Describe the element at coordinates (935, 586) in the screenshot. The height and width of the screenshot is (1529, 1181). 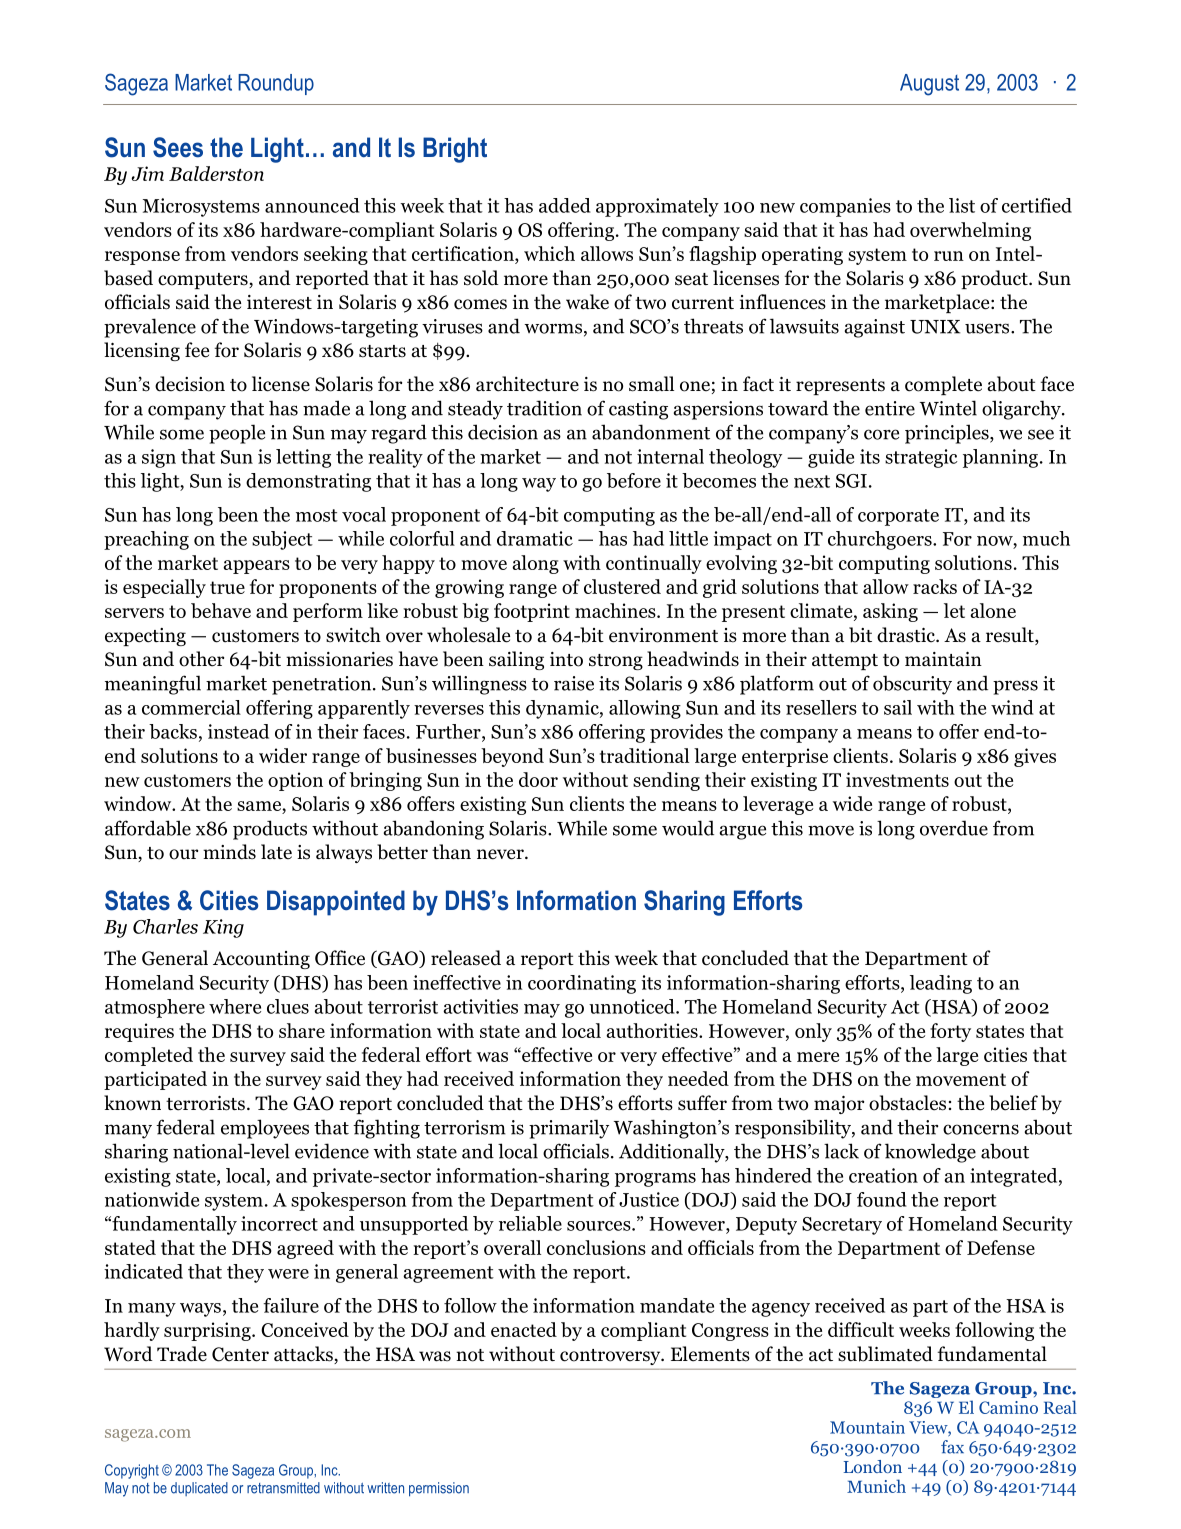
I see `racks` at that location.
